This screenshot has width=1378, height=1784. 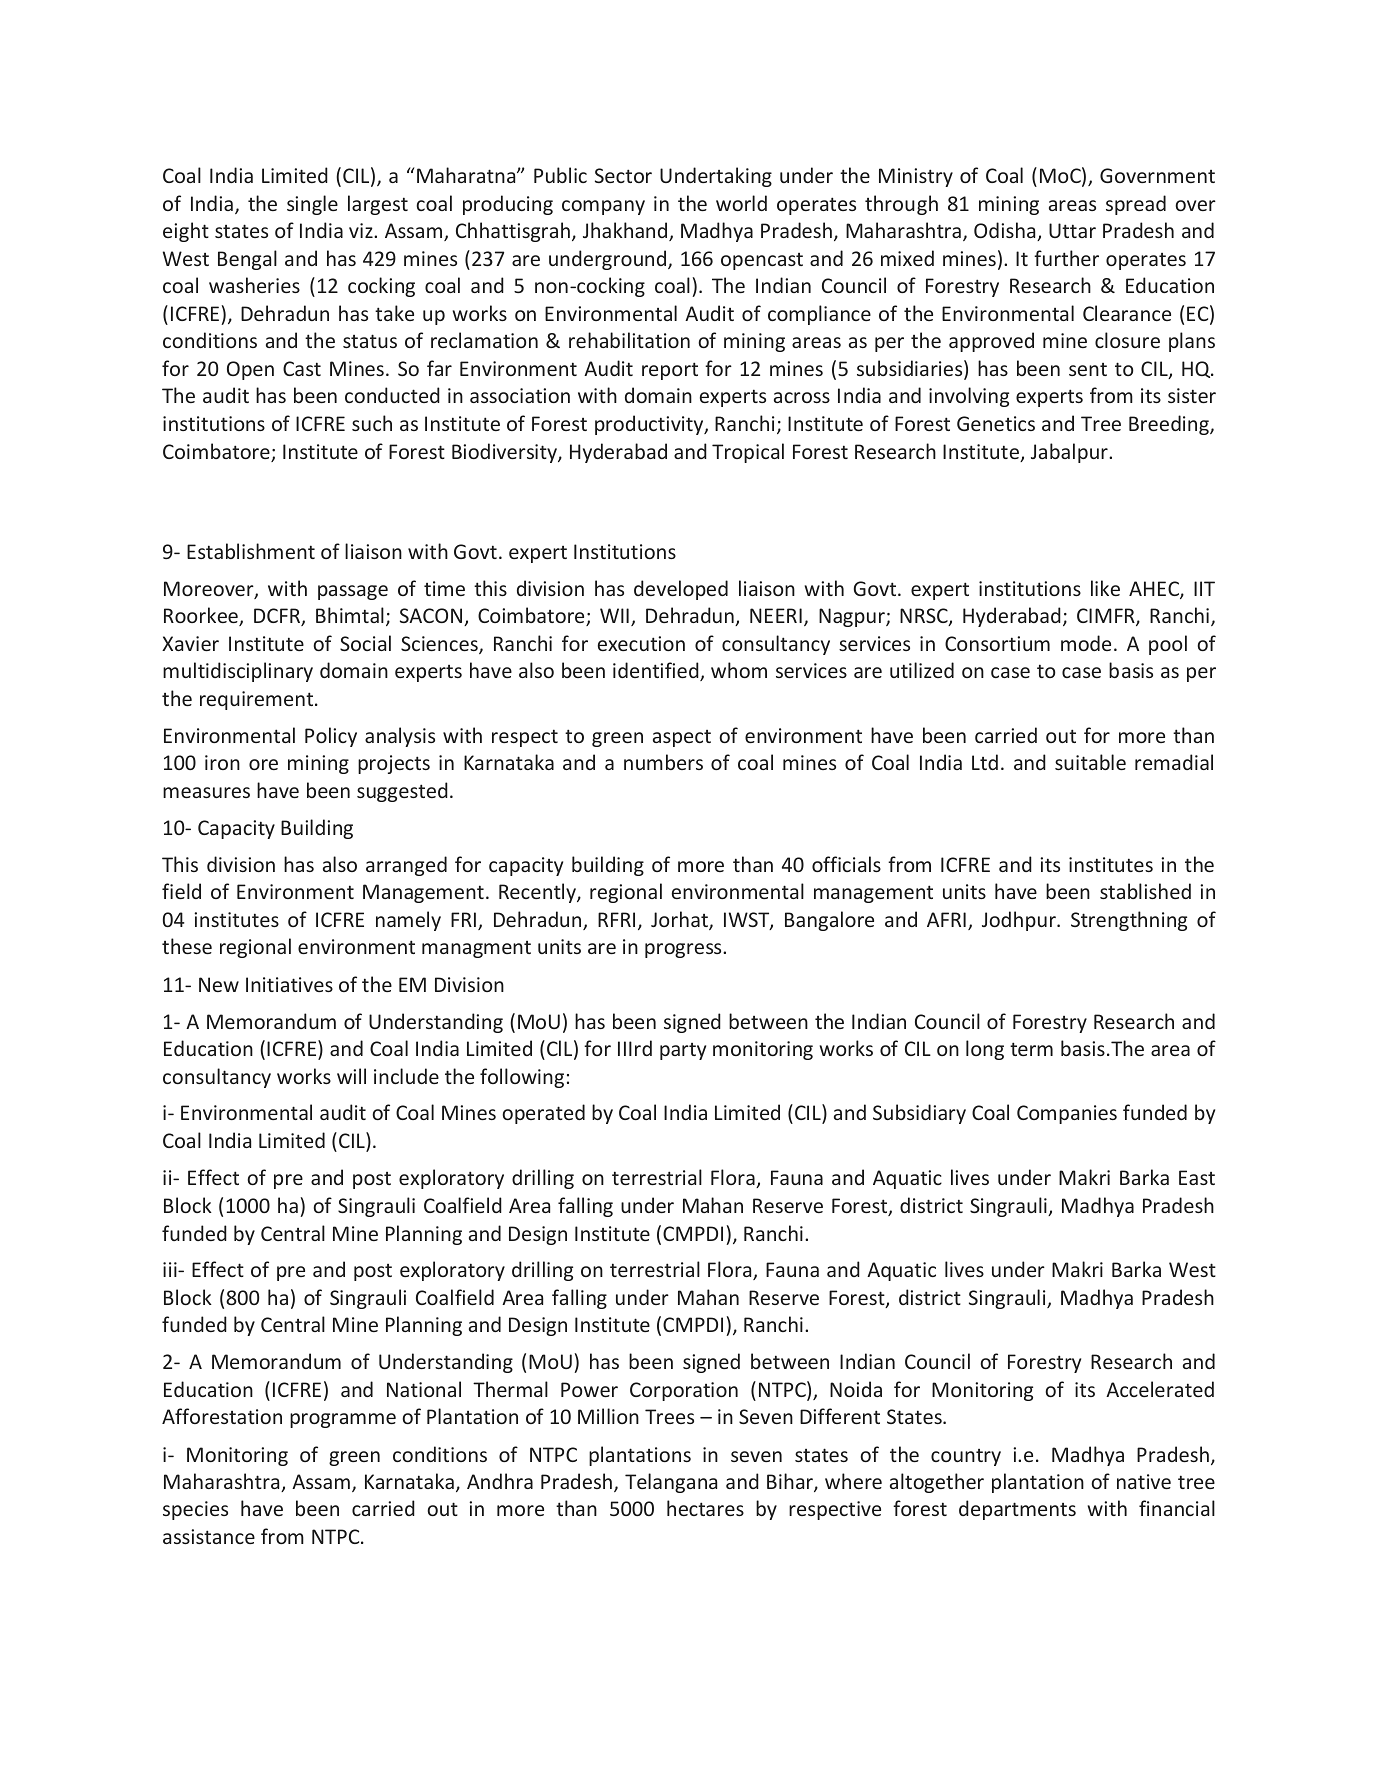 I want to click on suitable, so click(x=1090, y=762).
